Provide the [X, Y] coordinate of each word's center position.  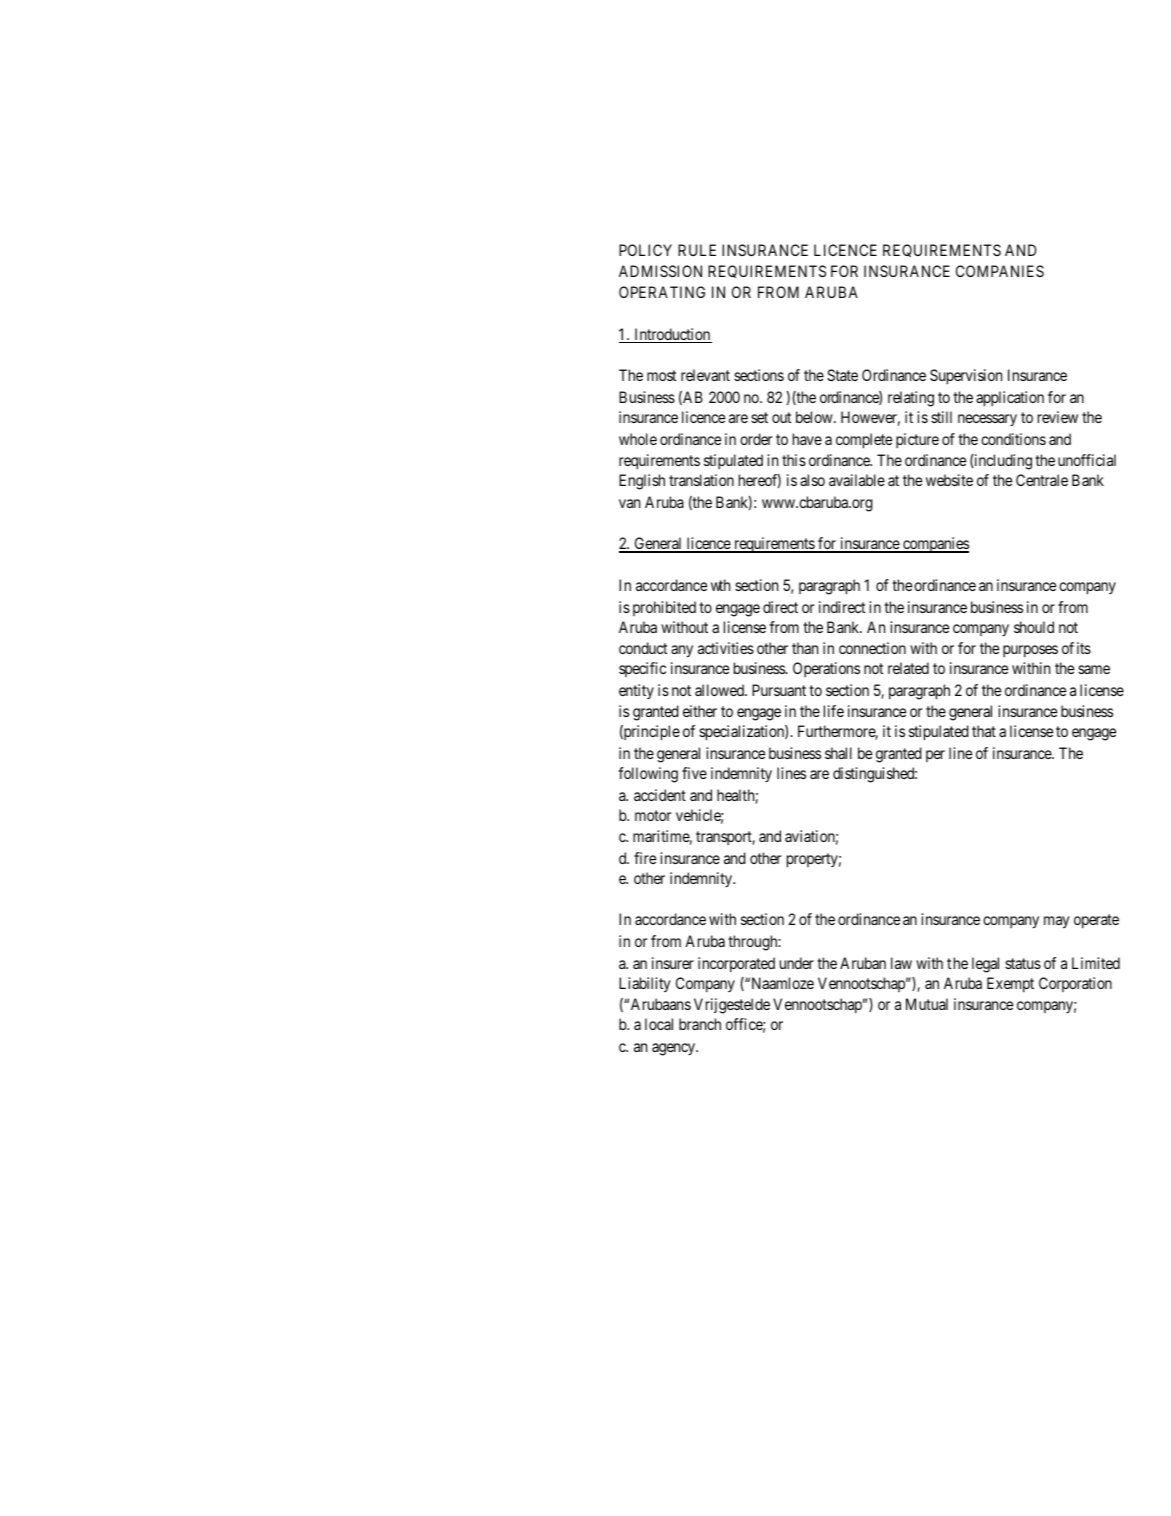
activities [726, 648]
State [842, 375]
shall [838, 753]
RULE [697, 250]
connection [872, 648]
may [1057, 922]
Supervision [966, 377]
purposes [1030, 651]
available [857, 480]
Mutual [927, 1004]
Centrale [1042, 480]
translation [701, 480]
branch [700, 1024]
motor [653, 815]
